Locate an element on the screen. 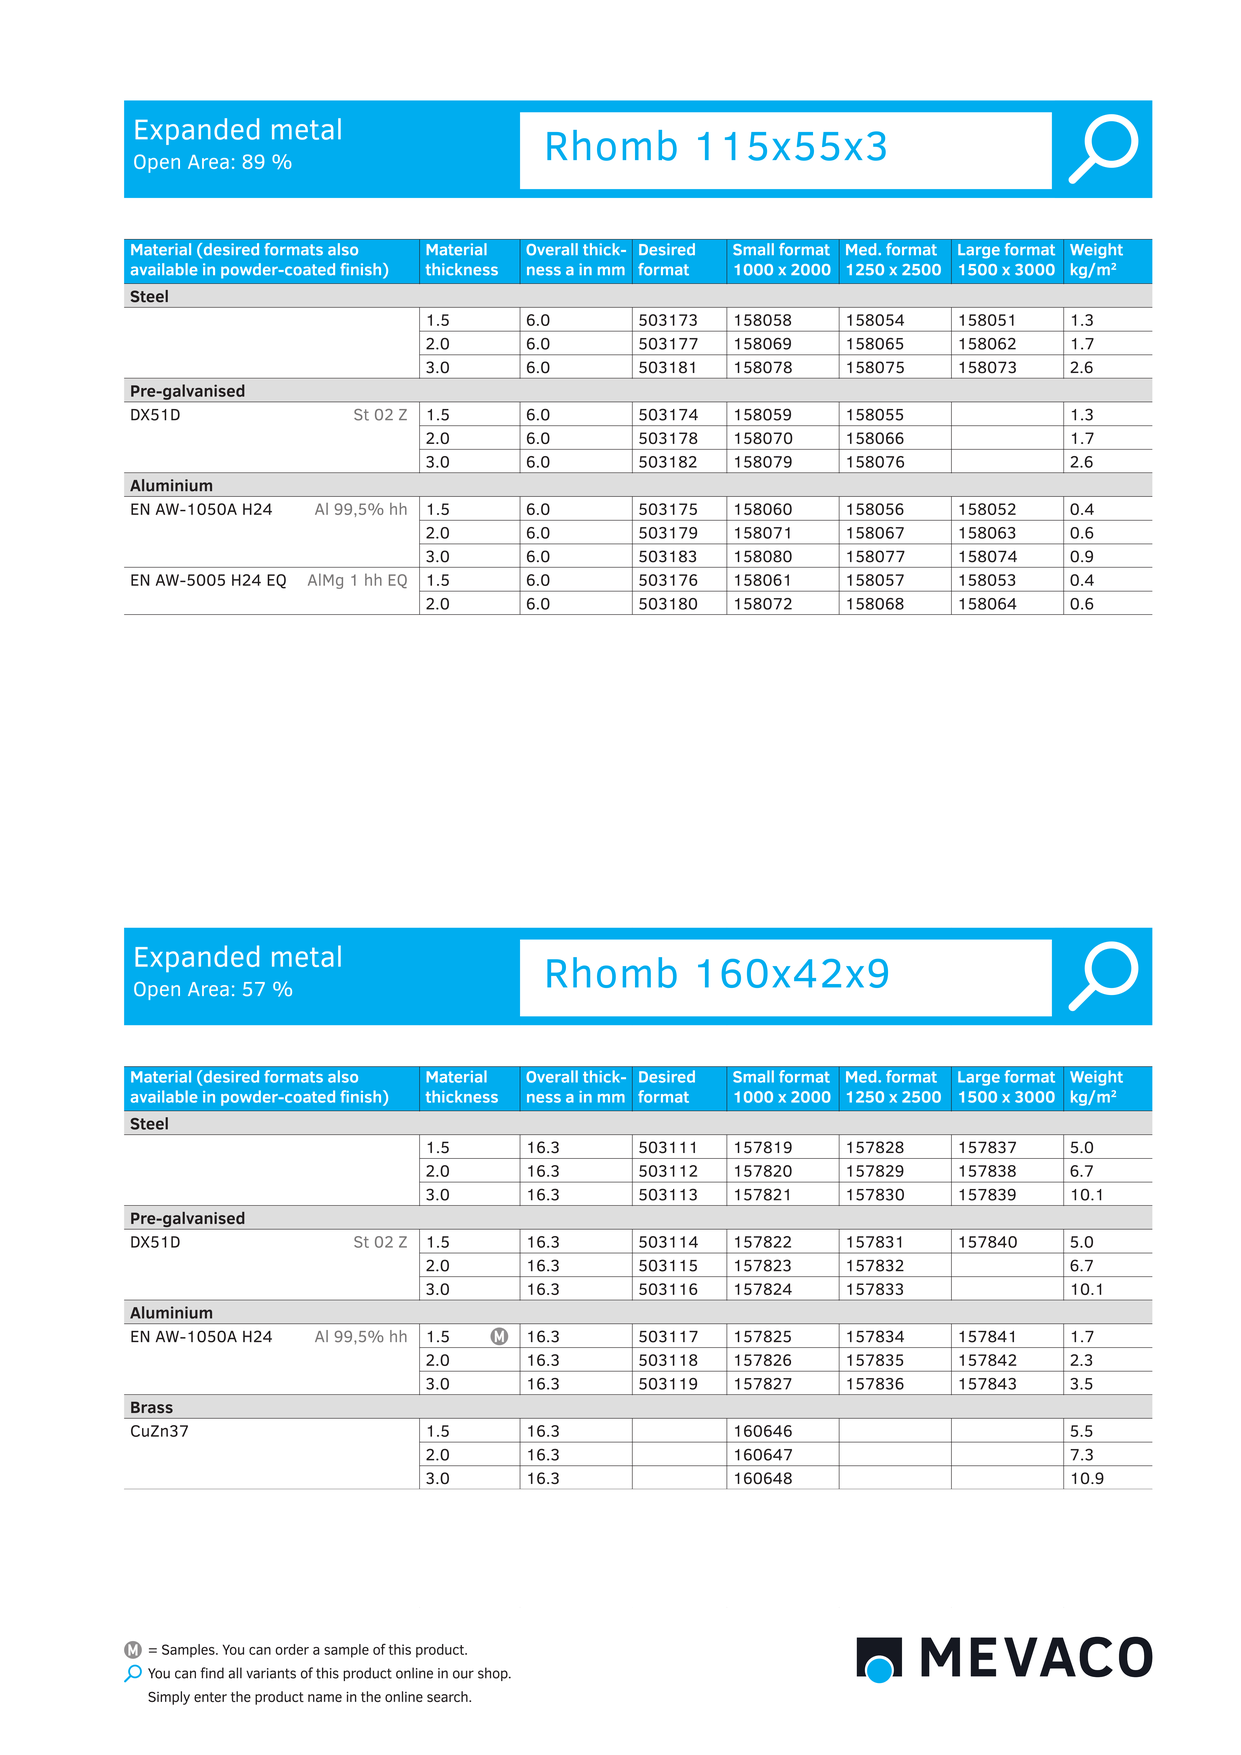 This screenshot has height=1755, width=1241. find is located at coordinates (212, 1673).
